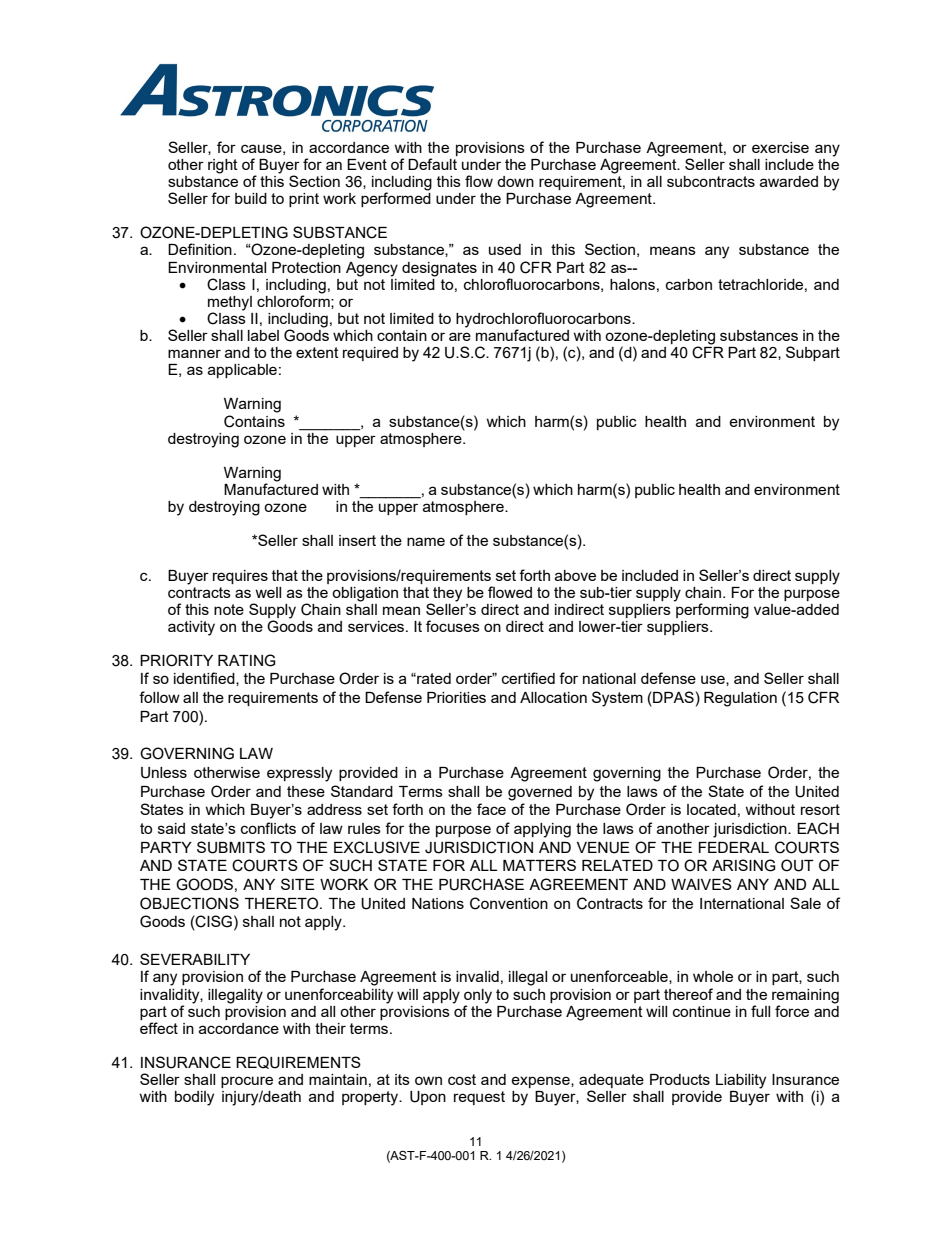 This screenshot has height=1233, width=952. Describe the element at coordinates (231, 847) in the screenshot. I see `SUBMITS` at that location.
